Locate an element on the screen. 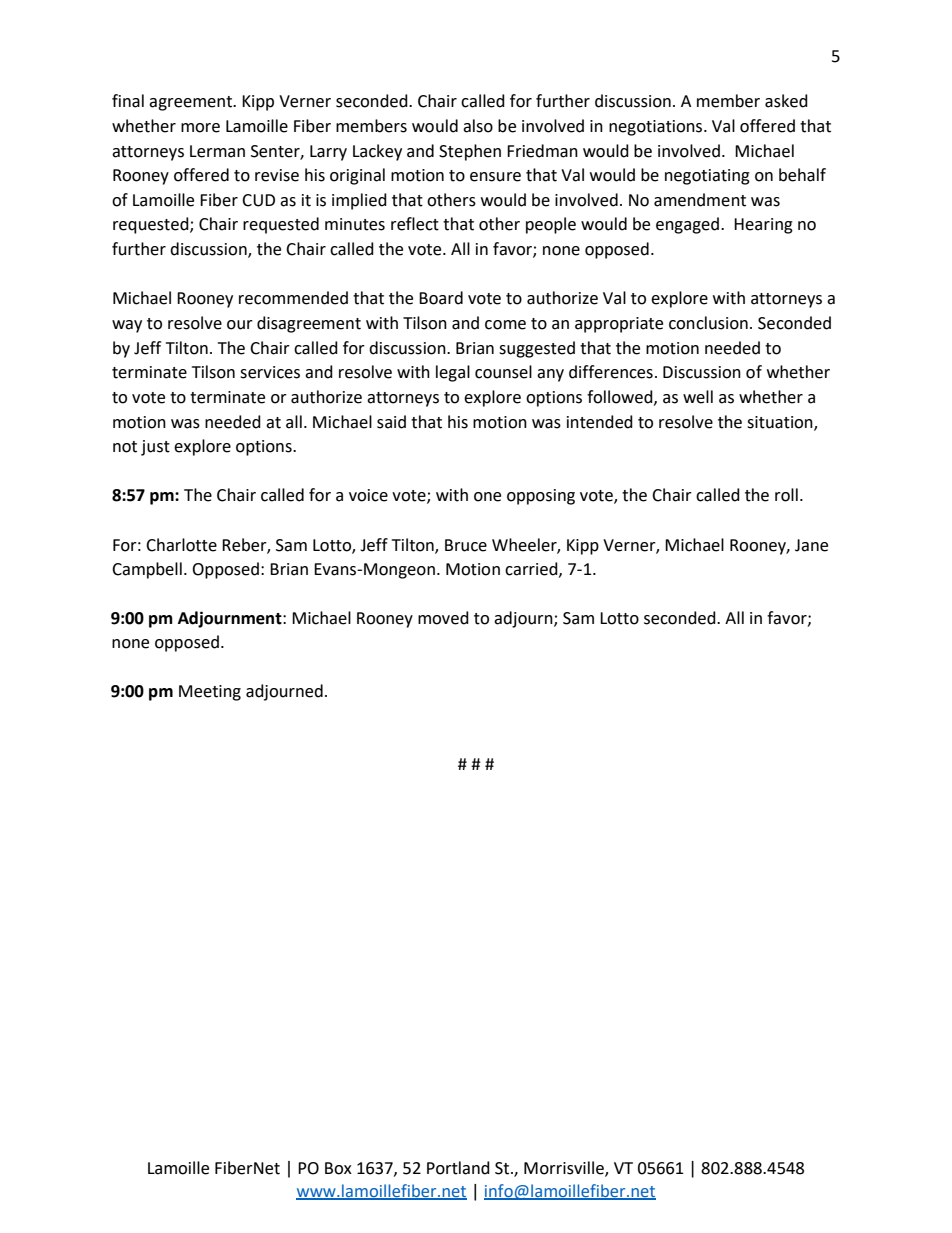  Box is located at coordinates (338, 1168).
